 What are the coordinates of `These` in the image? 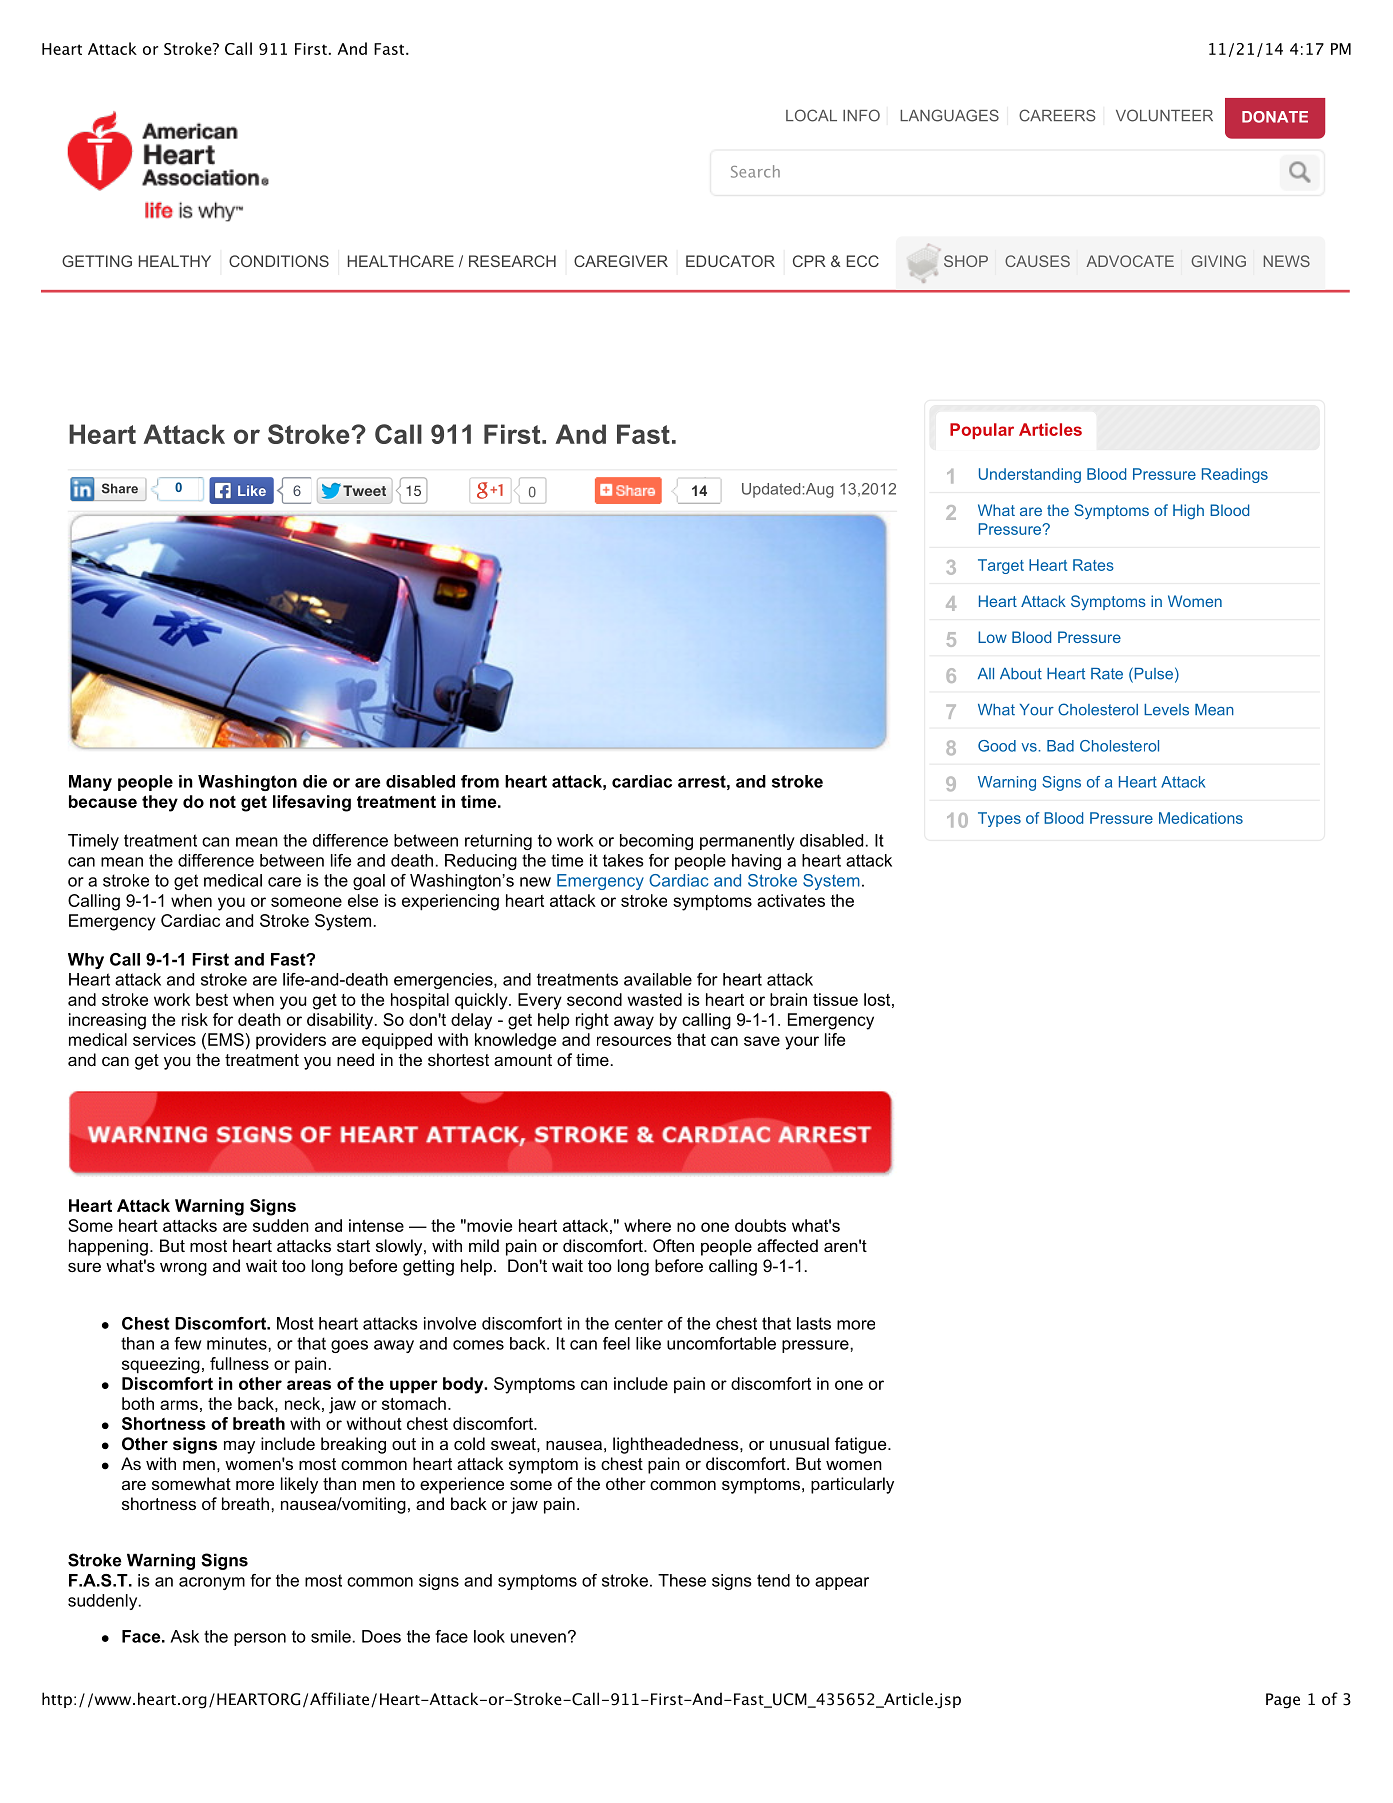 It's located at (682, 1580).
